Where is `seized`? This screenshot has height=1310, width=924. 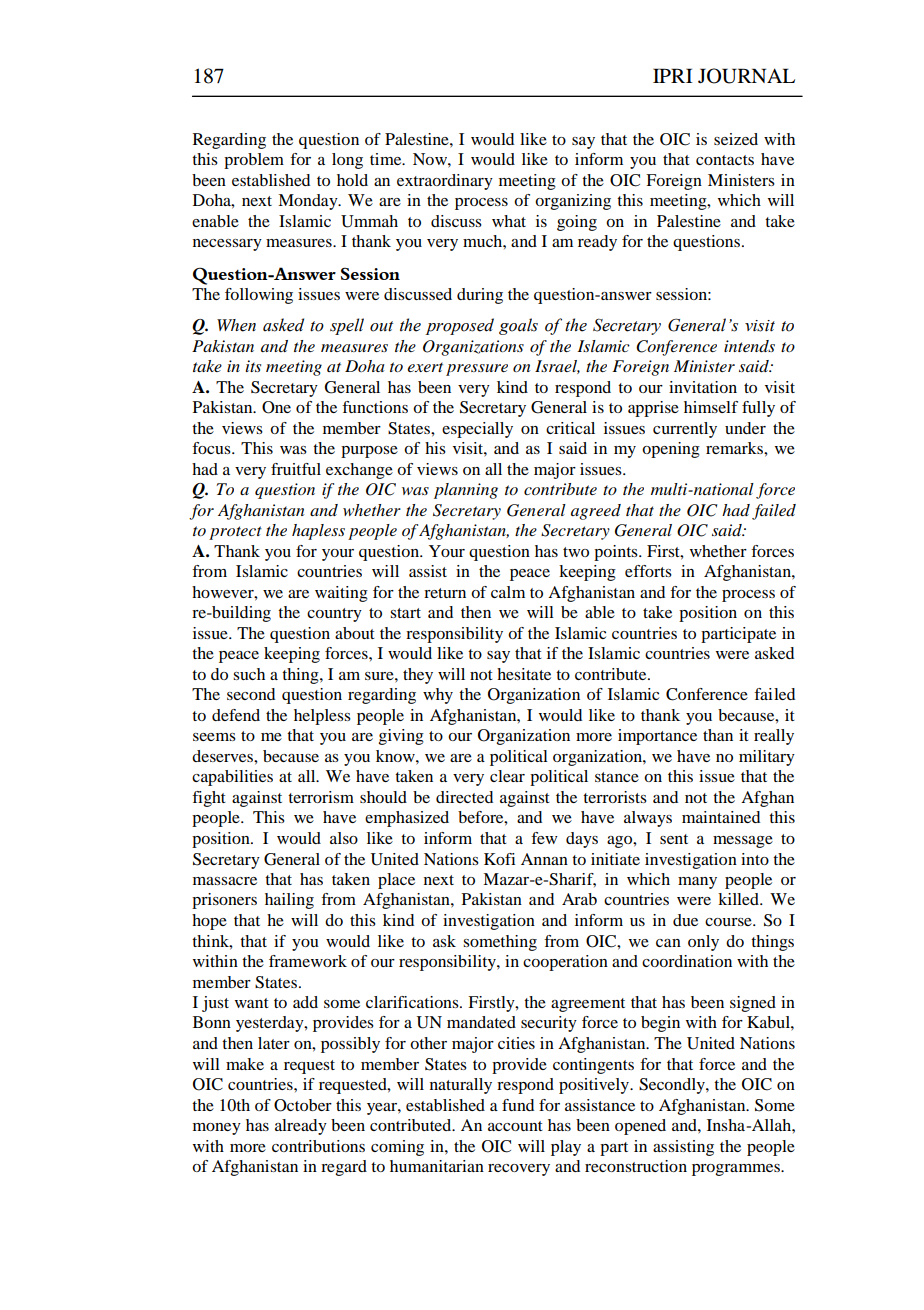 seized is located at coordinates (736, 139).
